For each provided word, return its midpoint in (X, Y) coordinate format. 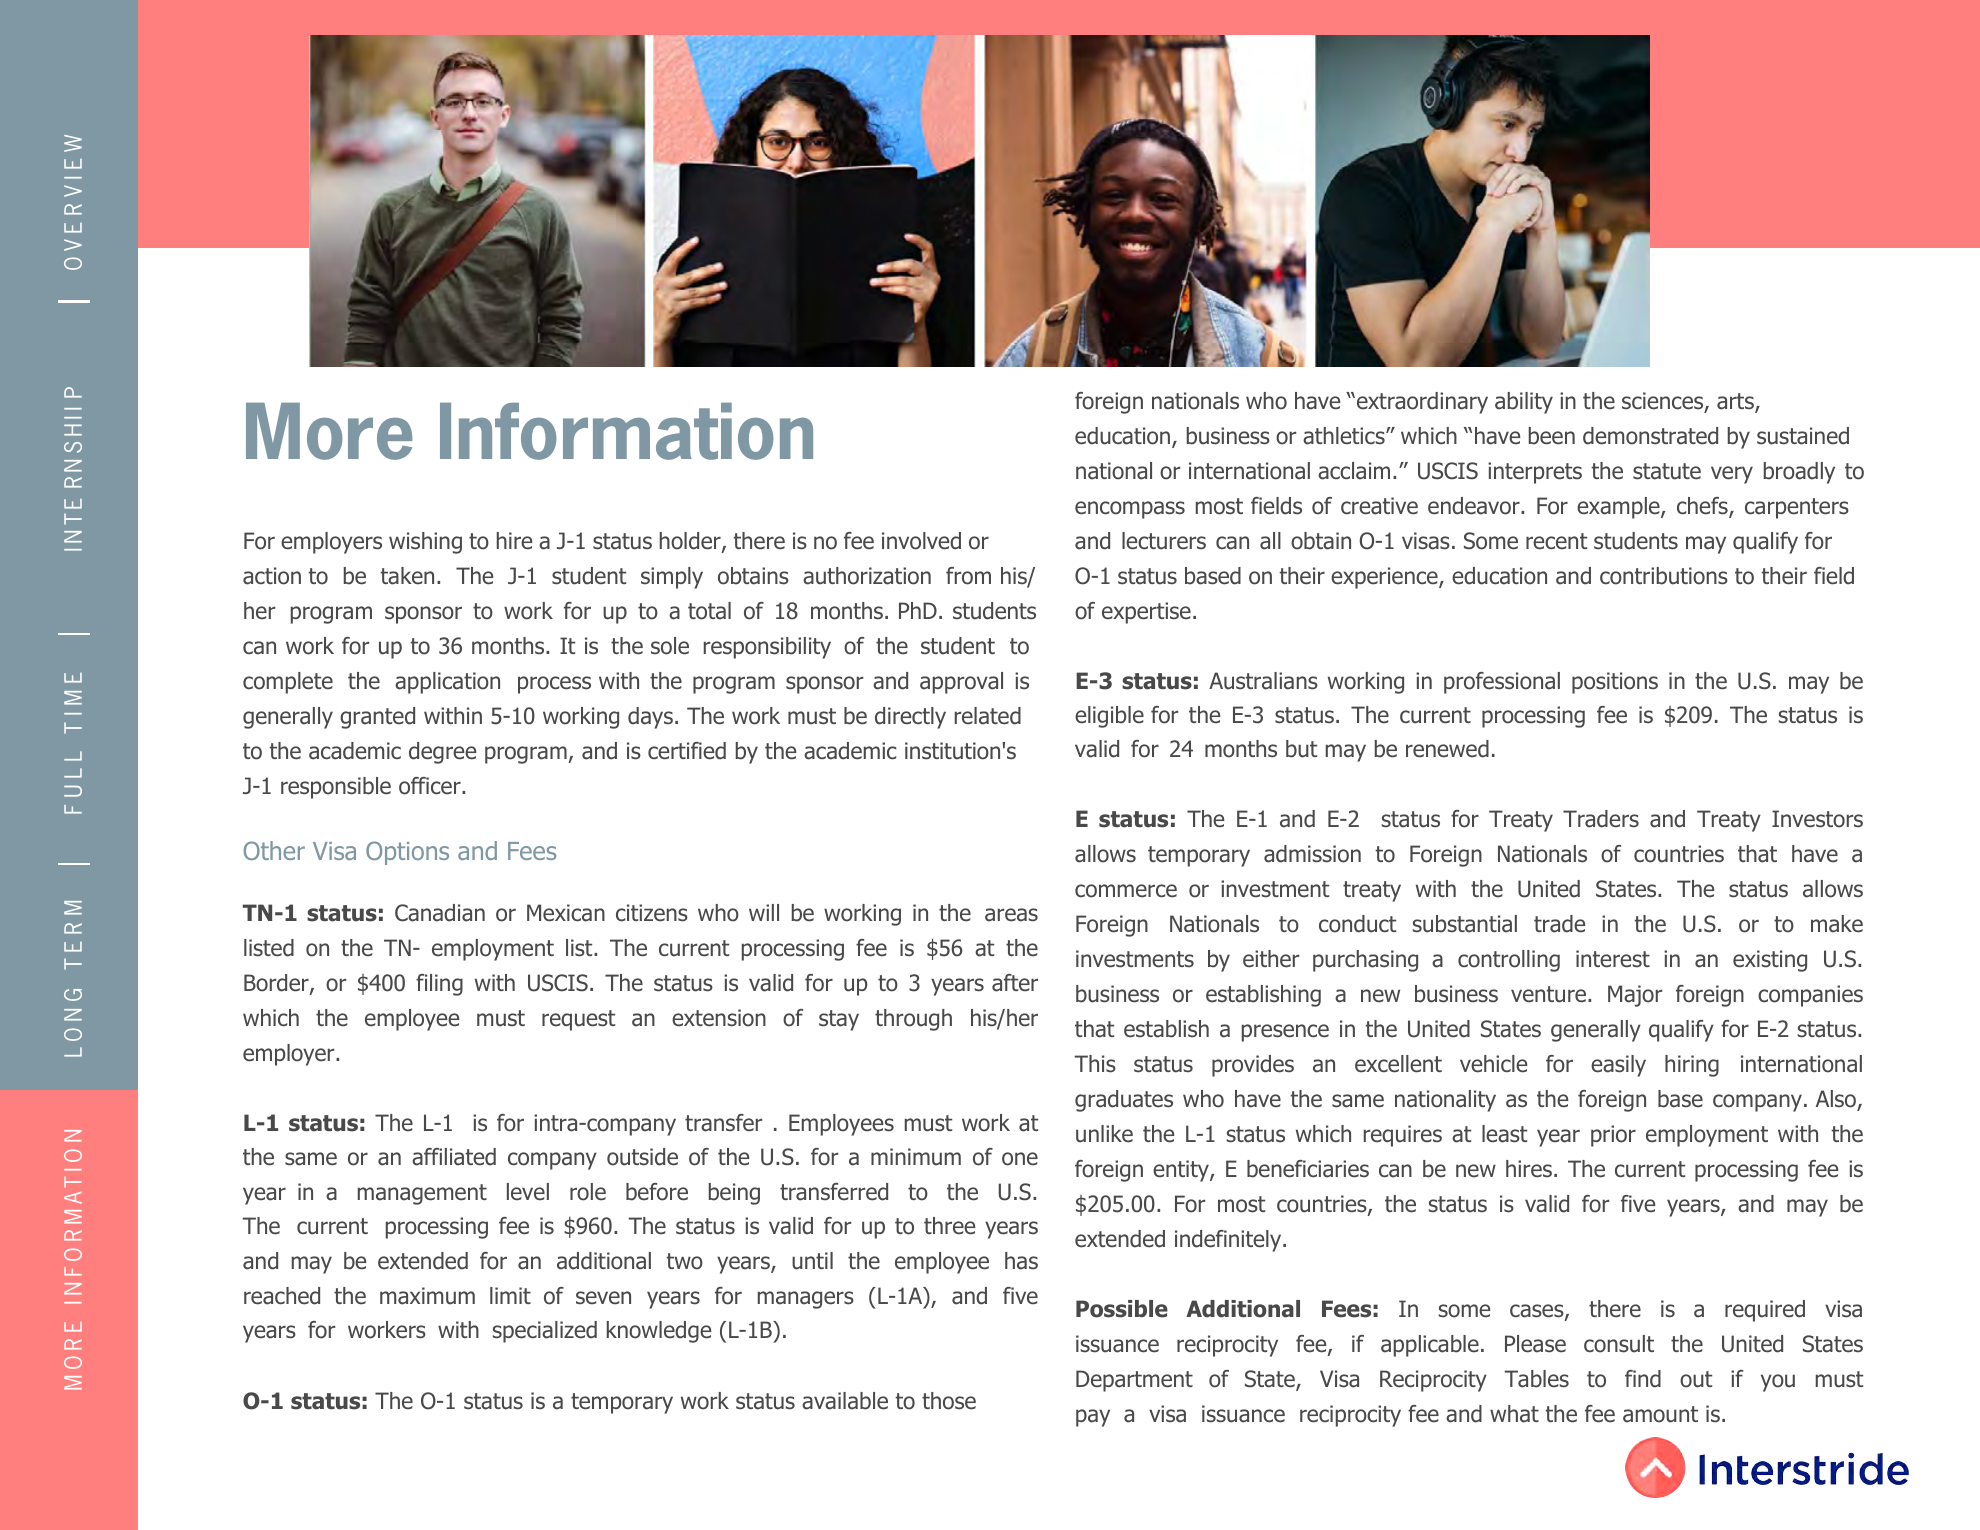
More (329, 431)
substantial (1464, 924)
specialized (544, 1332)
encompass (1130, 510)
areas (1011, 915)
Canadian (440, 913)
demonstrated (1650, 436)
